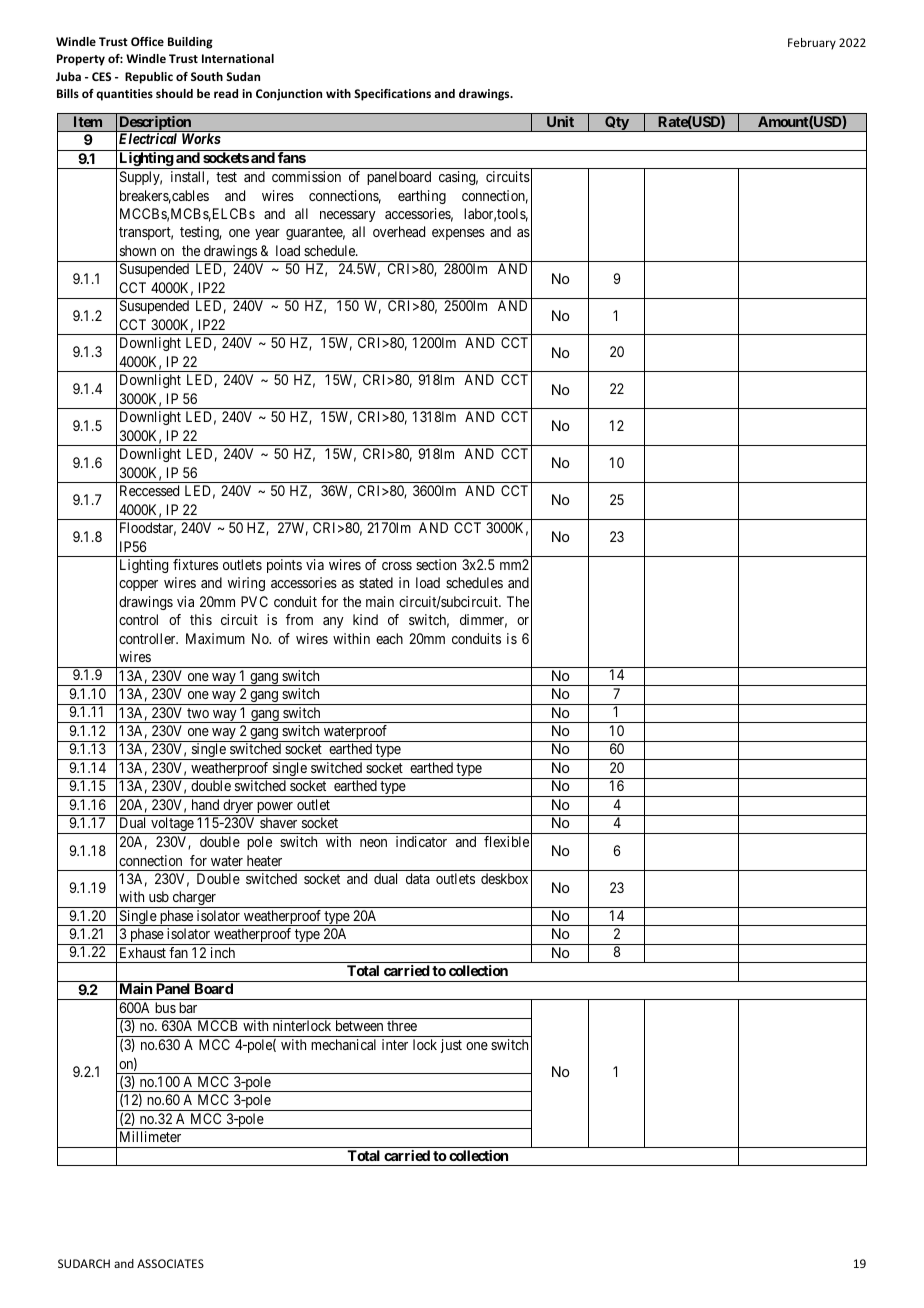 This document has width=924, height=1308. What do you see at coordinates (389, 638) in the document?
I see `each` at bounding box center [389, 638].
